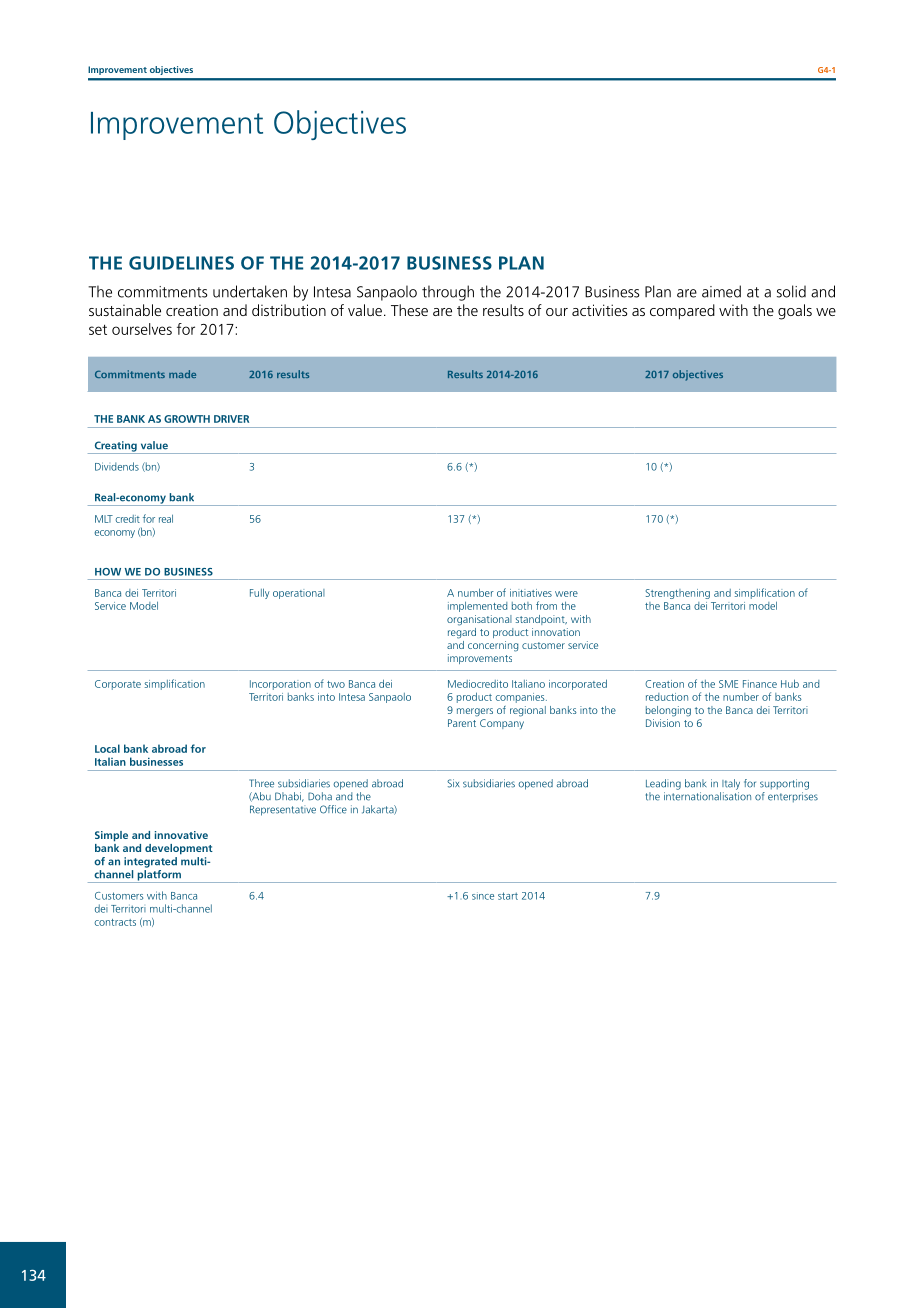  I want to click on Parent, so click(462, 723).
